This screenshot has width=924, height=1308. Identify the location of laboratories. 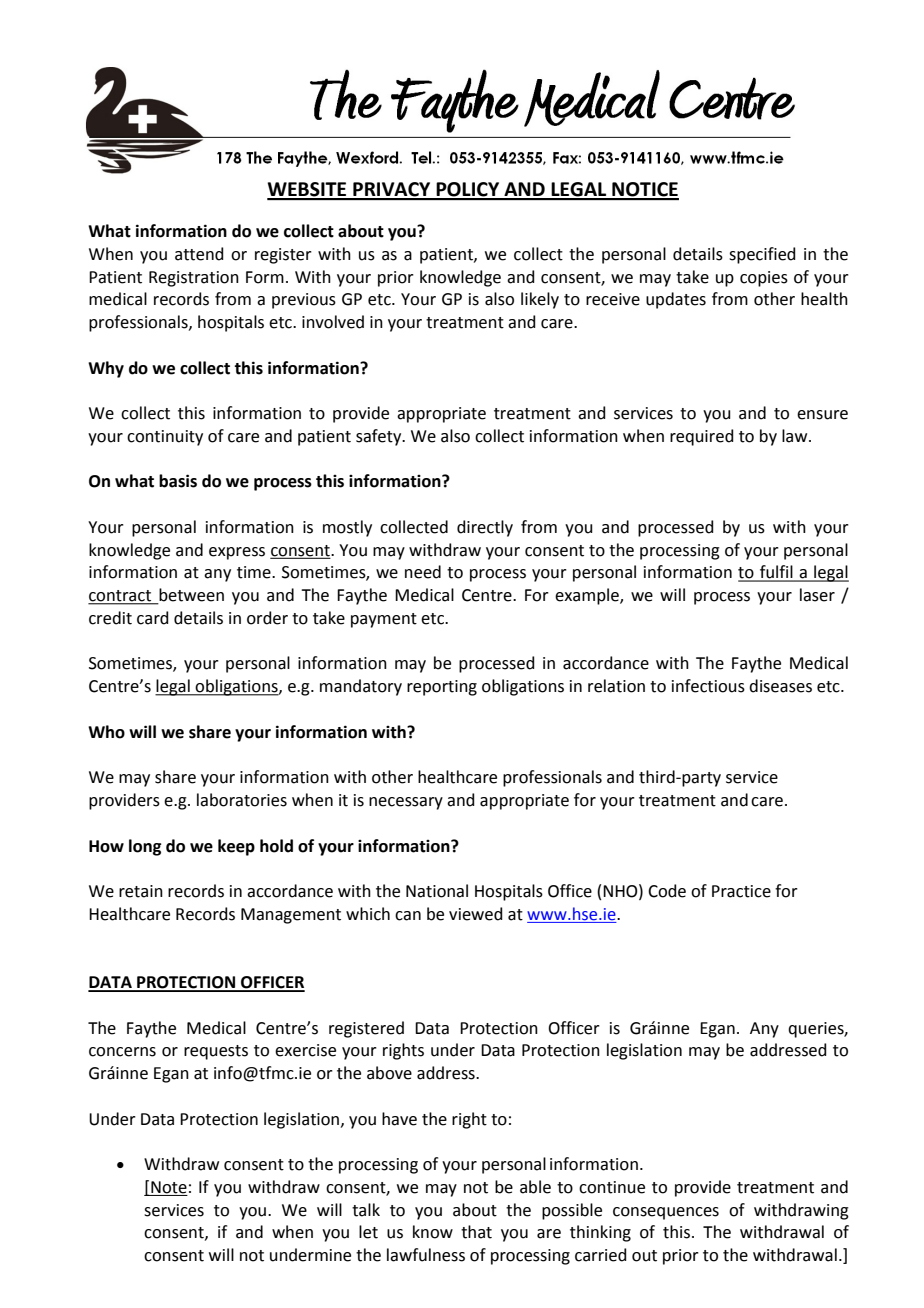
(242, 800).
